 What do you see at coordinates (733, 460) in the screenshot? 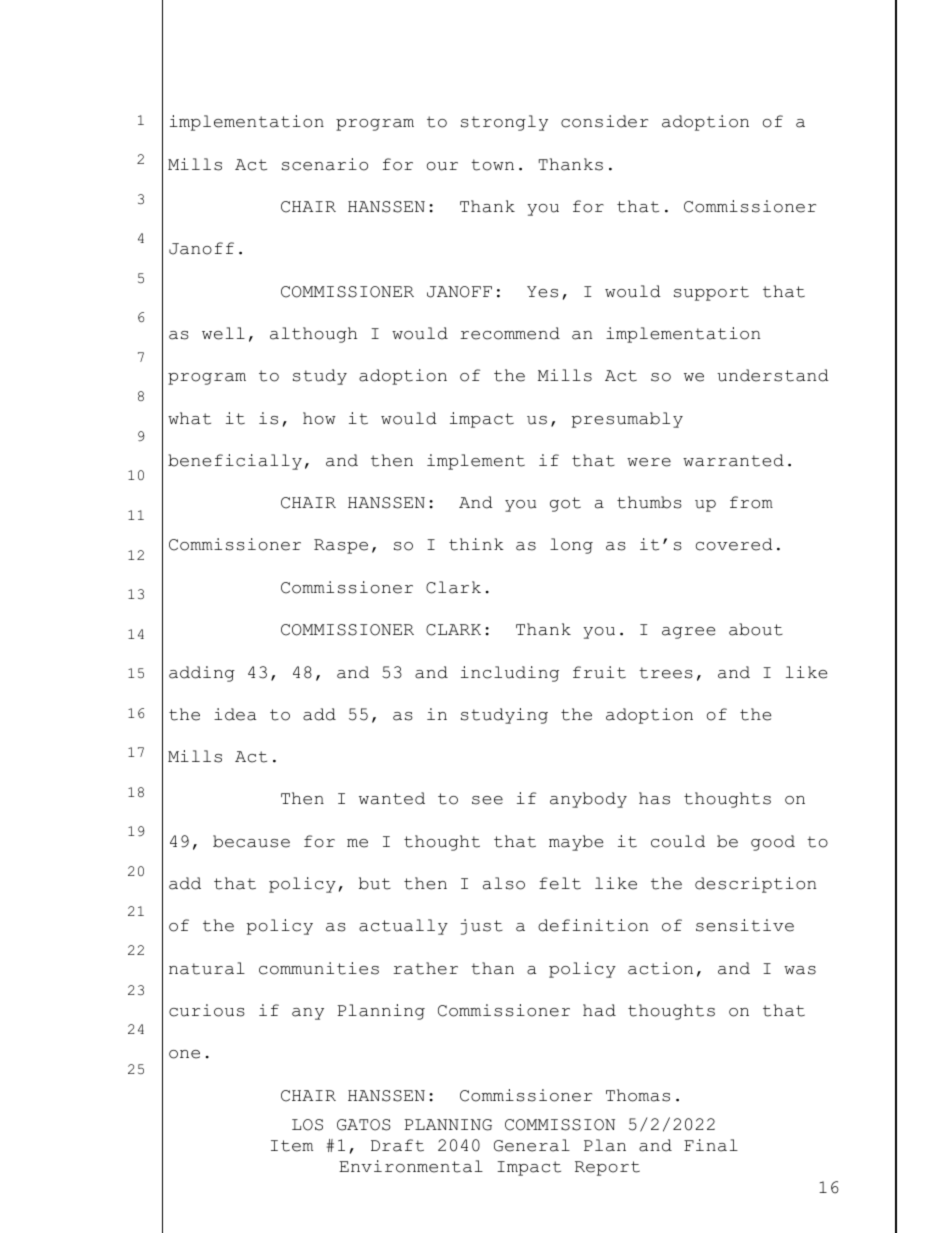
I see `warranted` at bounding box center [733, 460].
